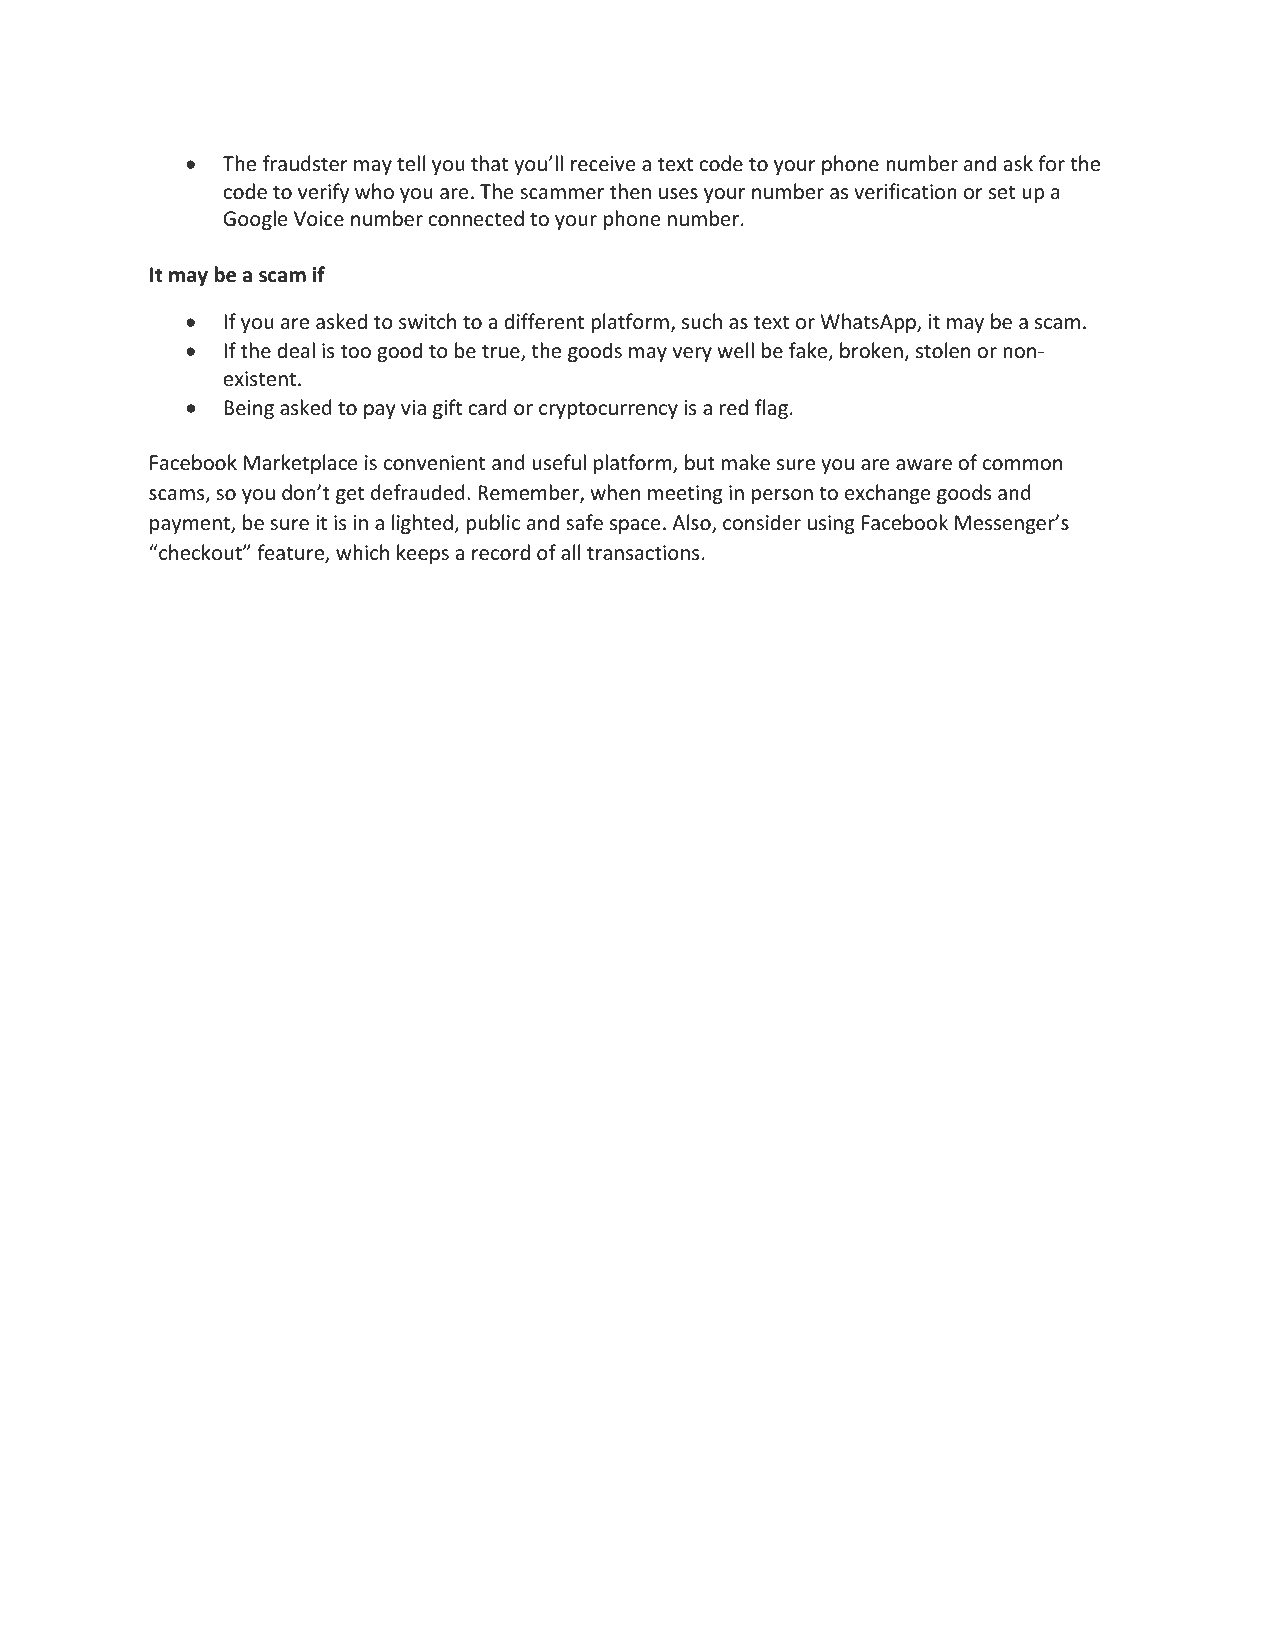 The width and height of the screenshot is (1263, 1635). What do you see at coordinates (559, 462) in the screenshot?
I see `useful` at bounding box center [559, 462].
